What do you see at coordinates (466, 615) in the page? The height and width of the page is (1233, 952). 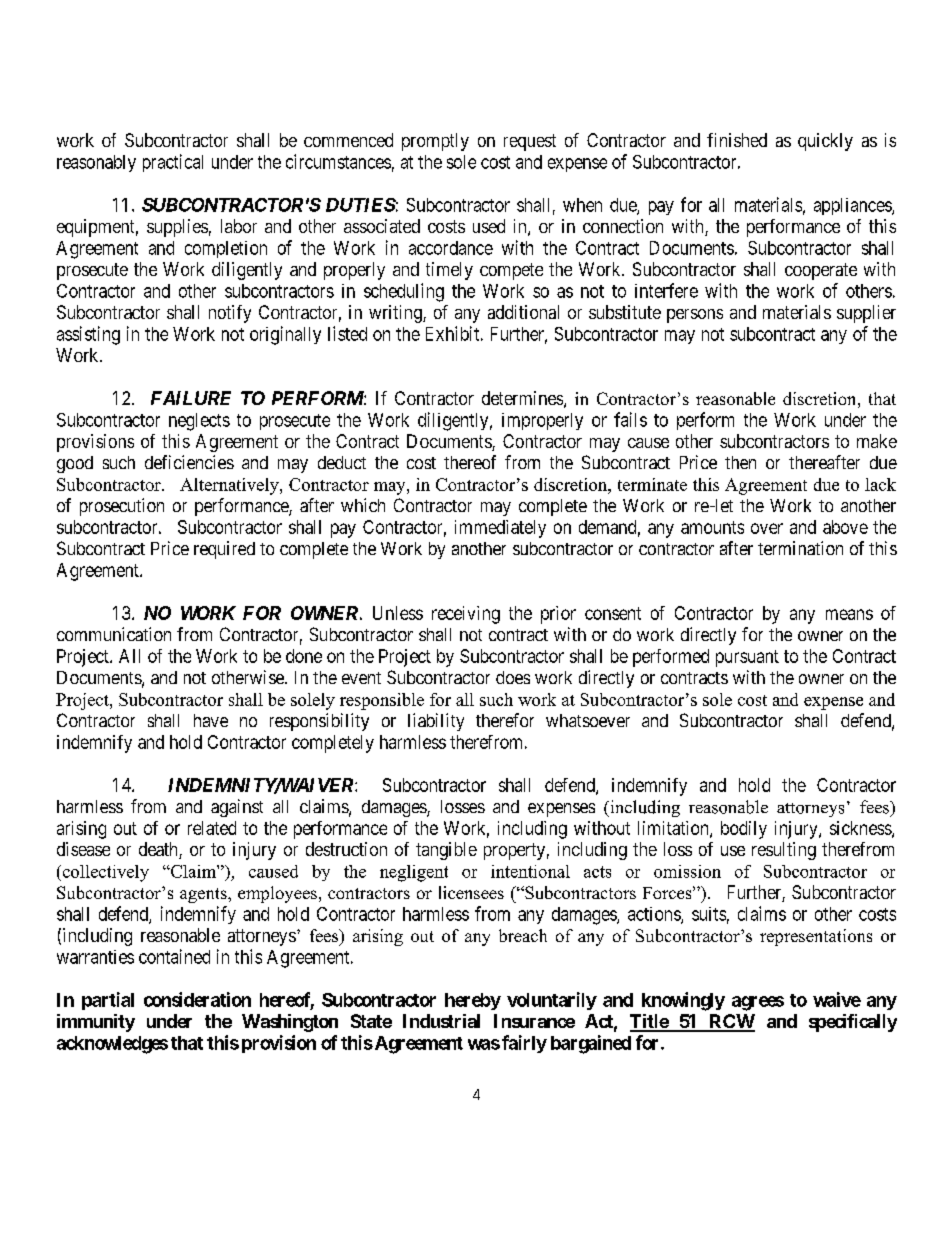 I see `receiving` at bounding box center [466, 615].
